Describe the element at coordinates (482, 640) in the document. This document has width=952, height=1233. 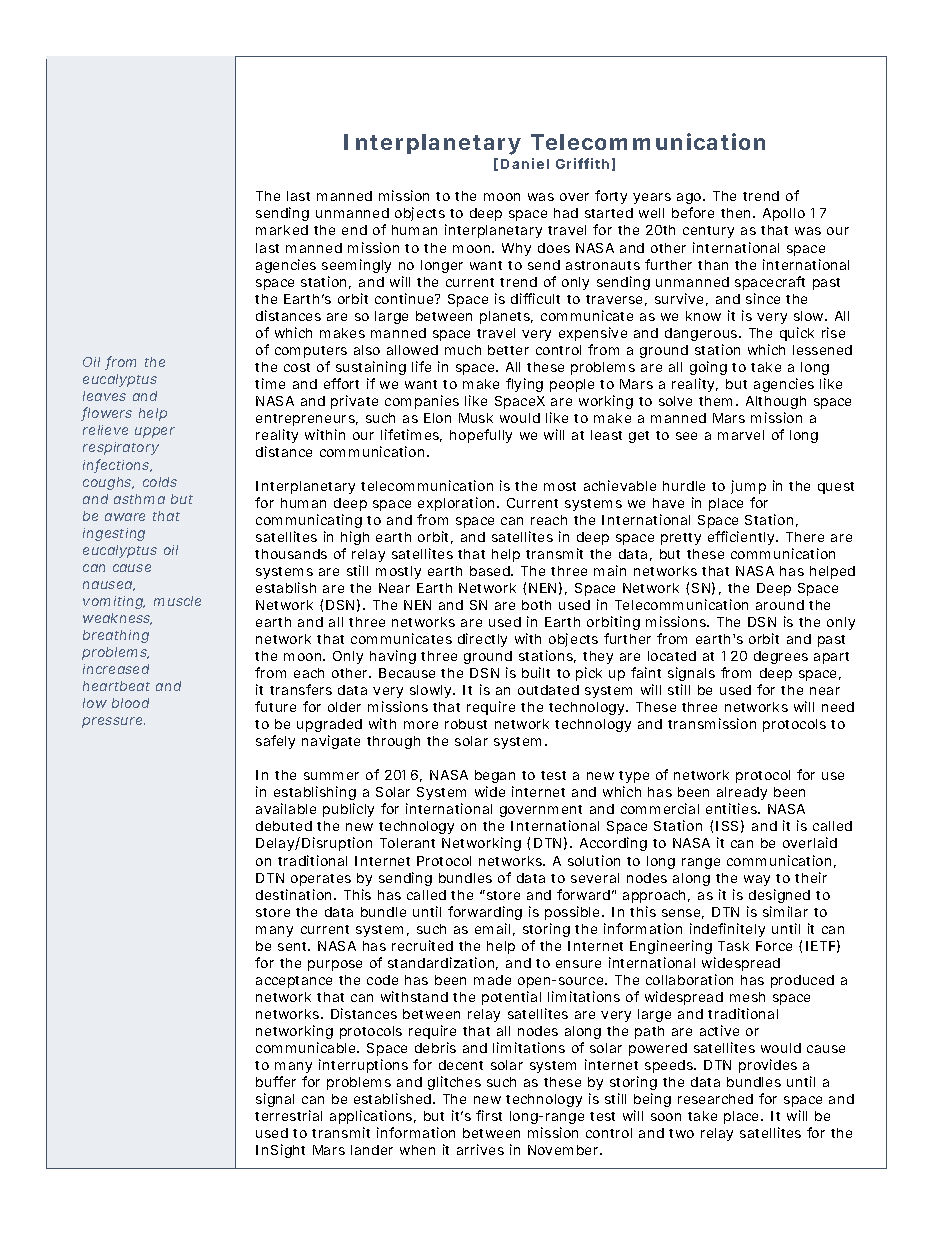
I see `directly` at that location.
